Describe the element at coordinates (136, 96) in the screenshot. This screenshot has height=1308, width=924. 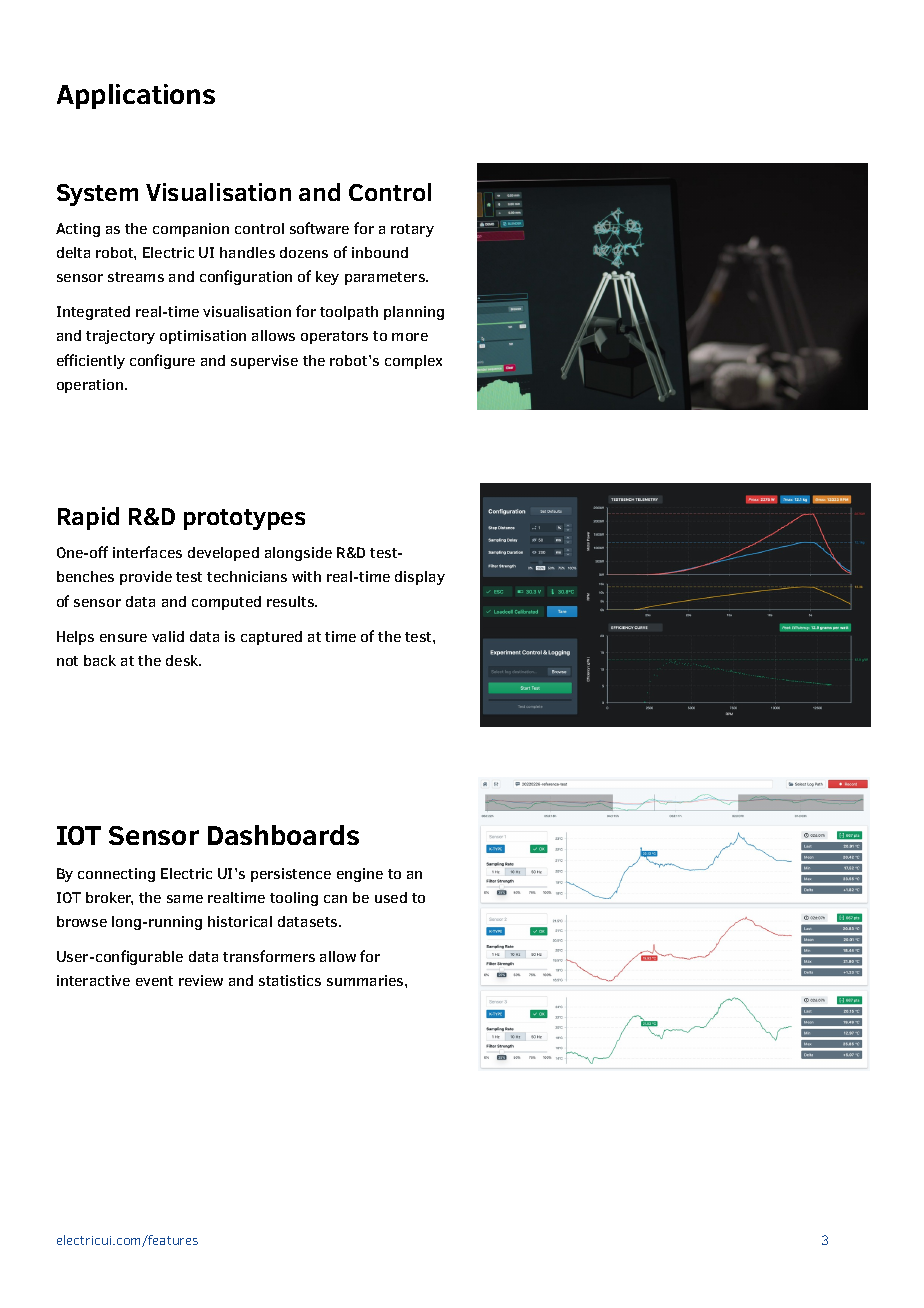
I see `Applications` at that location.
